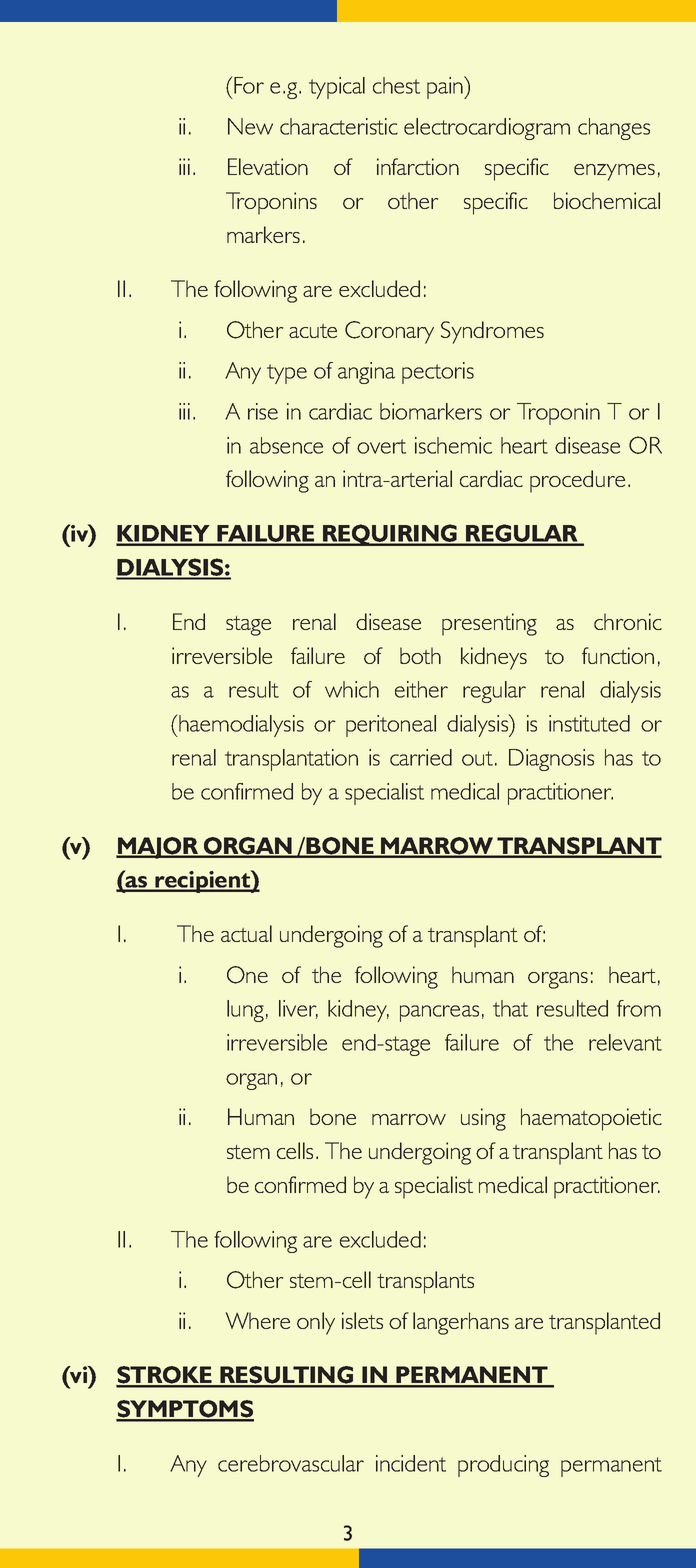  What do you see at coordinates (551, 760) in the page?
I see `Diagnosis` at bounding box center [551, 760].
